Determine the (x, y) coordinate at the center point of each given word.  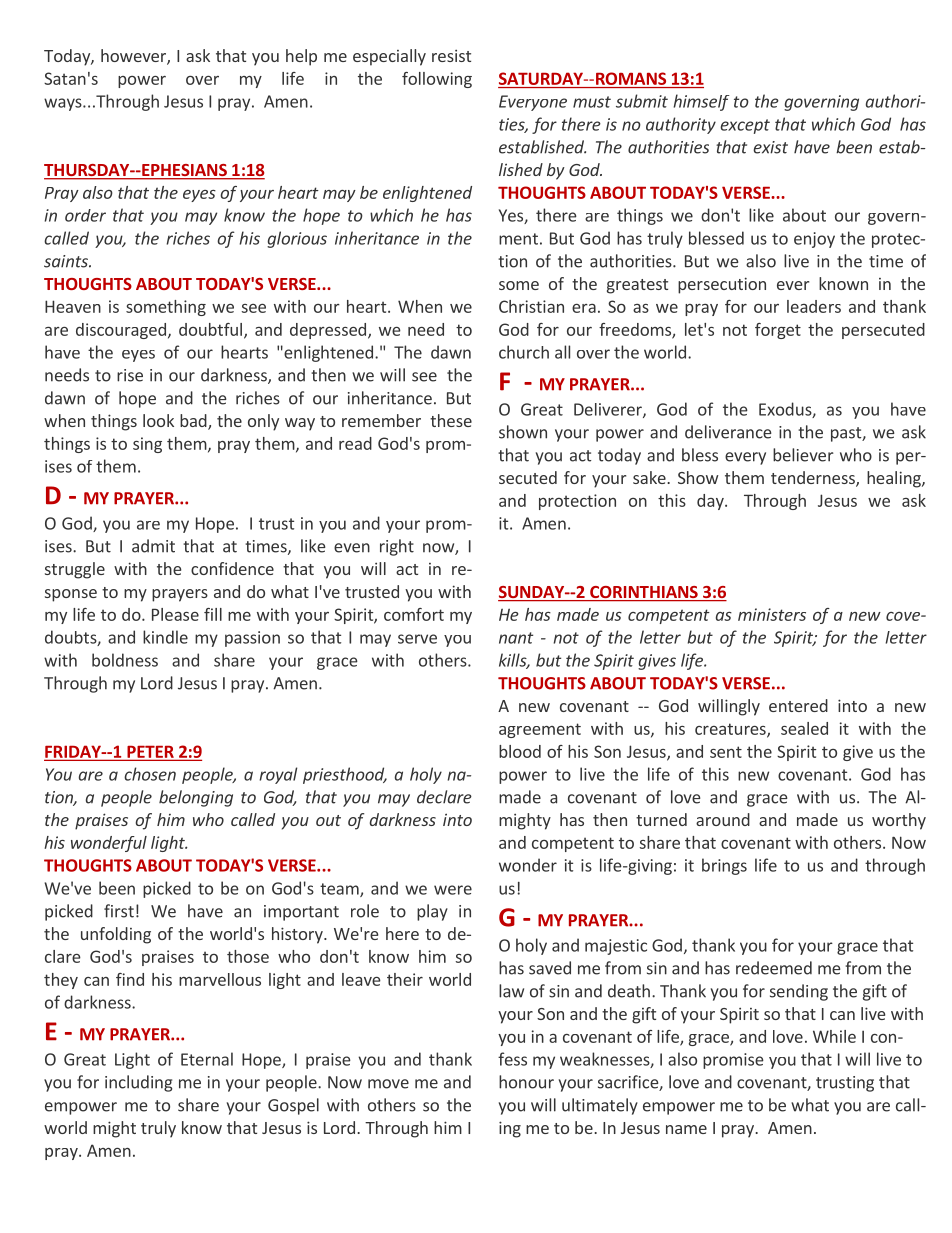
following (437, 80)
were (453, 890)
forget (778, 331)
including (138, 1083)
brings (724, 866)
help (301, 57)
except (745, 126)
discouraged (121, 331)
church (524, 352)
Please (175, 614)
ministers (772, 614)
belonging (196, 798)
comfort (414, 614)
